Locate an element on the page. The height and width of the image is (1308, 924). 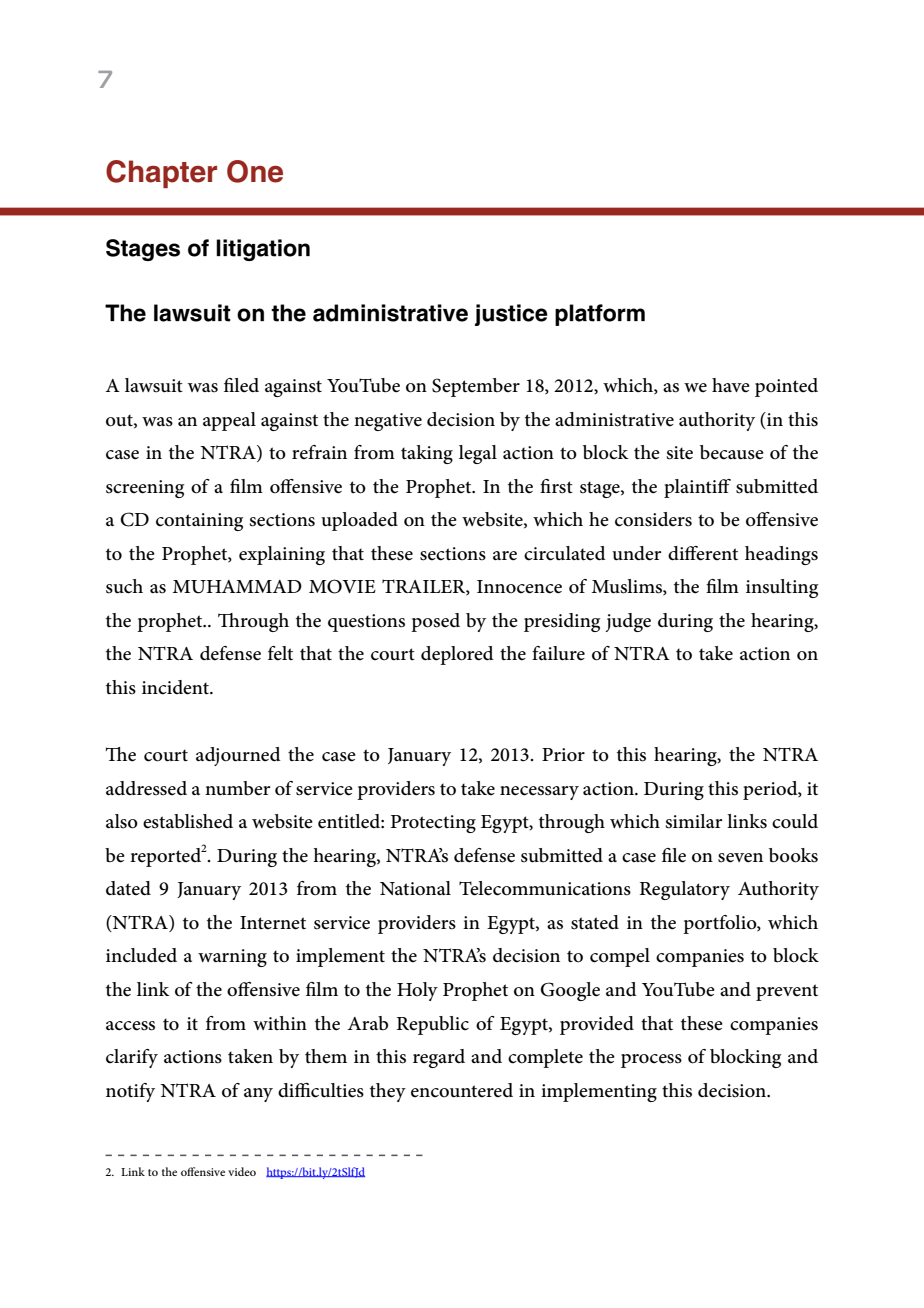
are is located at coordinates (505, 556).
